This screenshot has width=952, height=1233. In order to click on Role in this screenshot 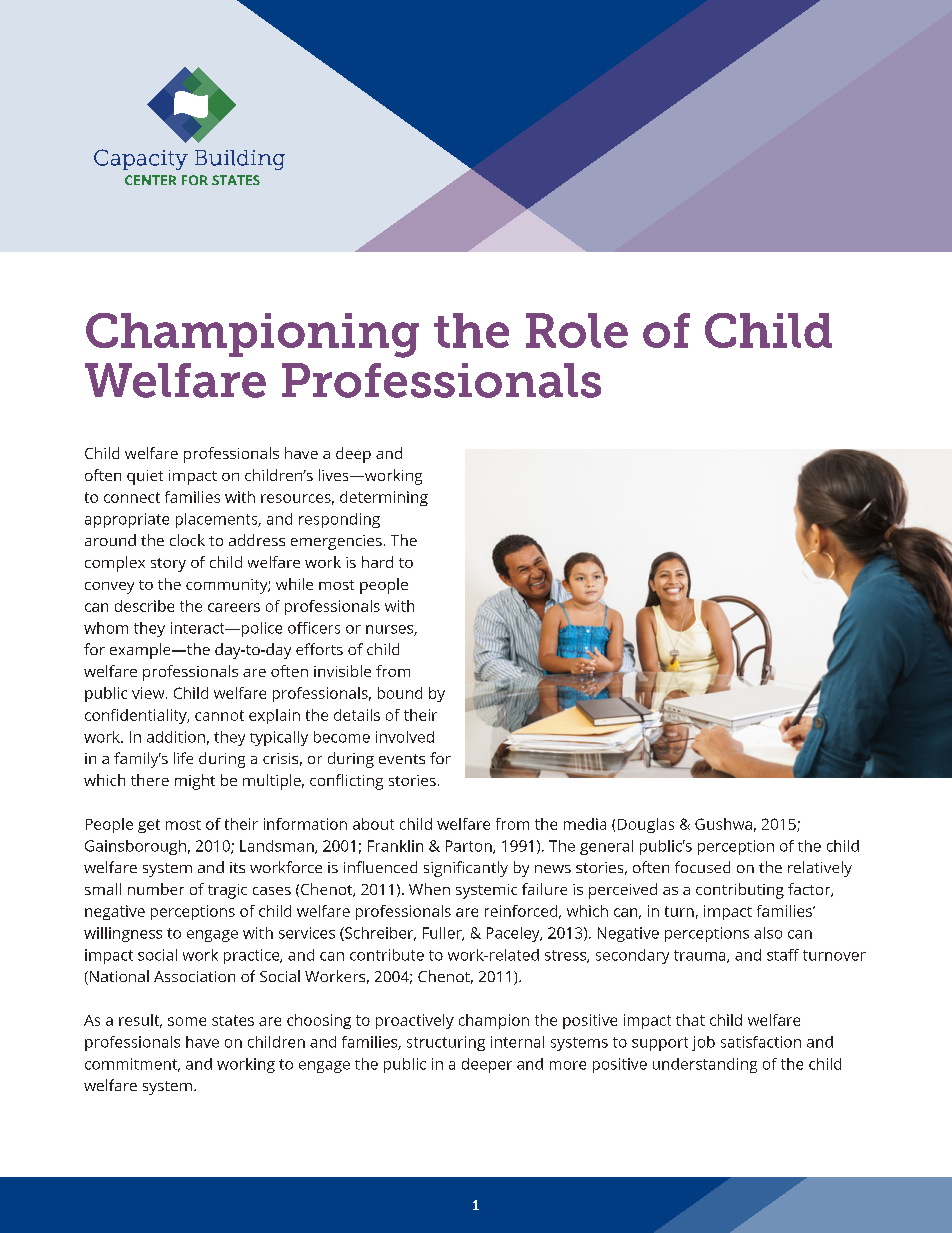, I will do `click(577, 330)`.
